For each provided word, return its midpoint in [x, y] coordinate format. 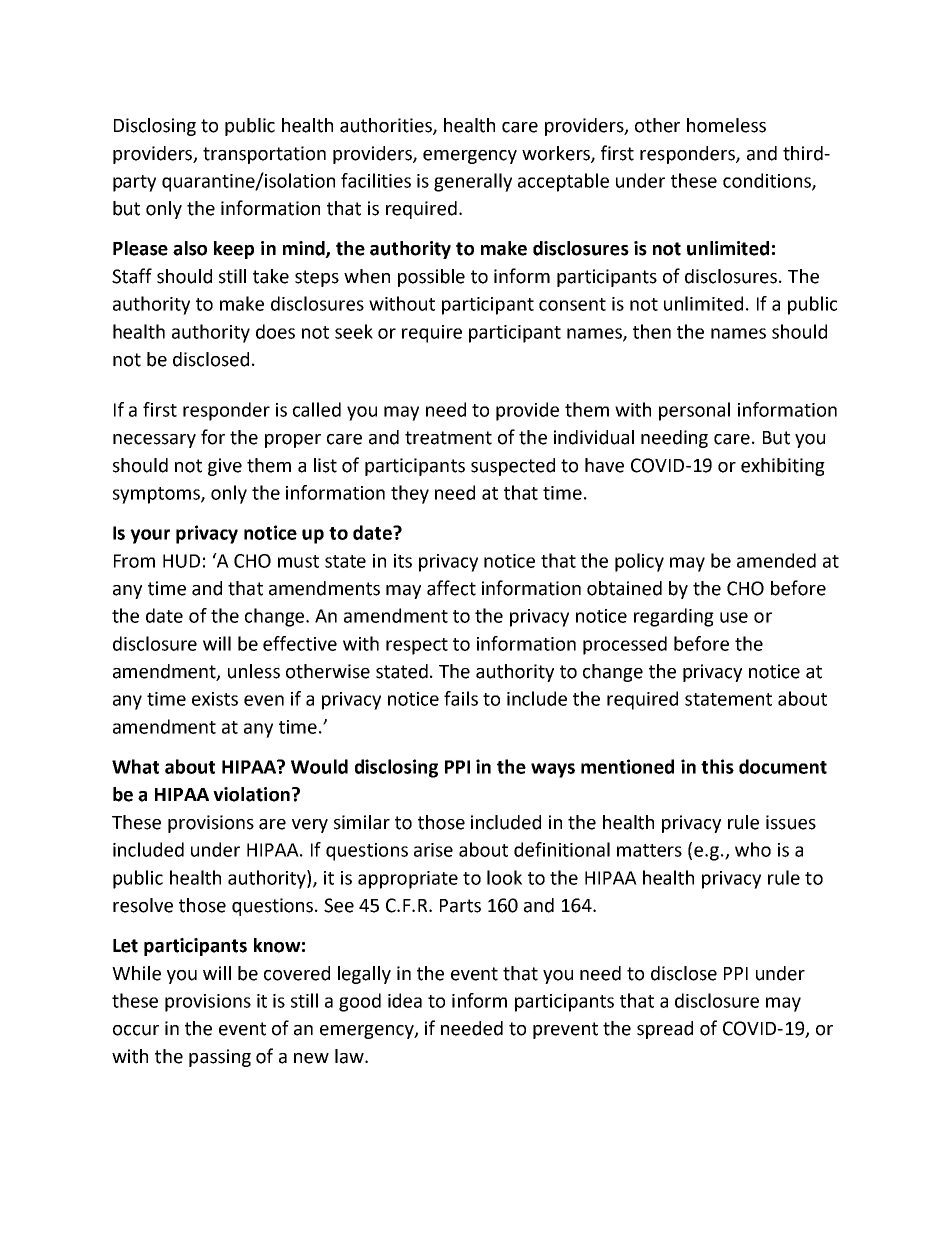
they [410, 494]
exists [215, 699]
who [753, 849]
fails [461, 698]
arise [433, 850]
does [275, 331]
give [225, 467]
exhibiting [783, 467]
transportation [264, 155]
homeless [726, 125]
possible [431, 278]
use [734, 617]
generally [473, 182]
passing [220, 1058]
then [652, 331]
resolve [143, 905]
